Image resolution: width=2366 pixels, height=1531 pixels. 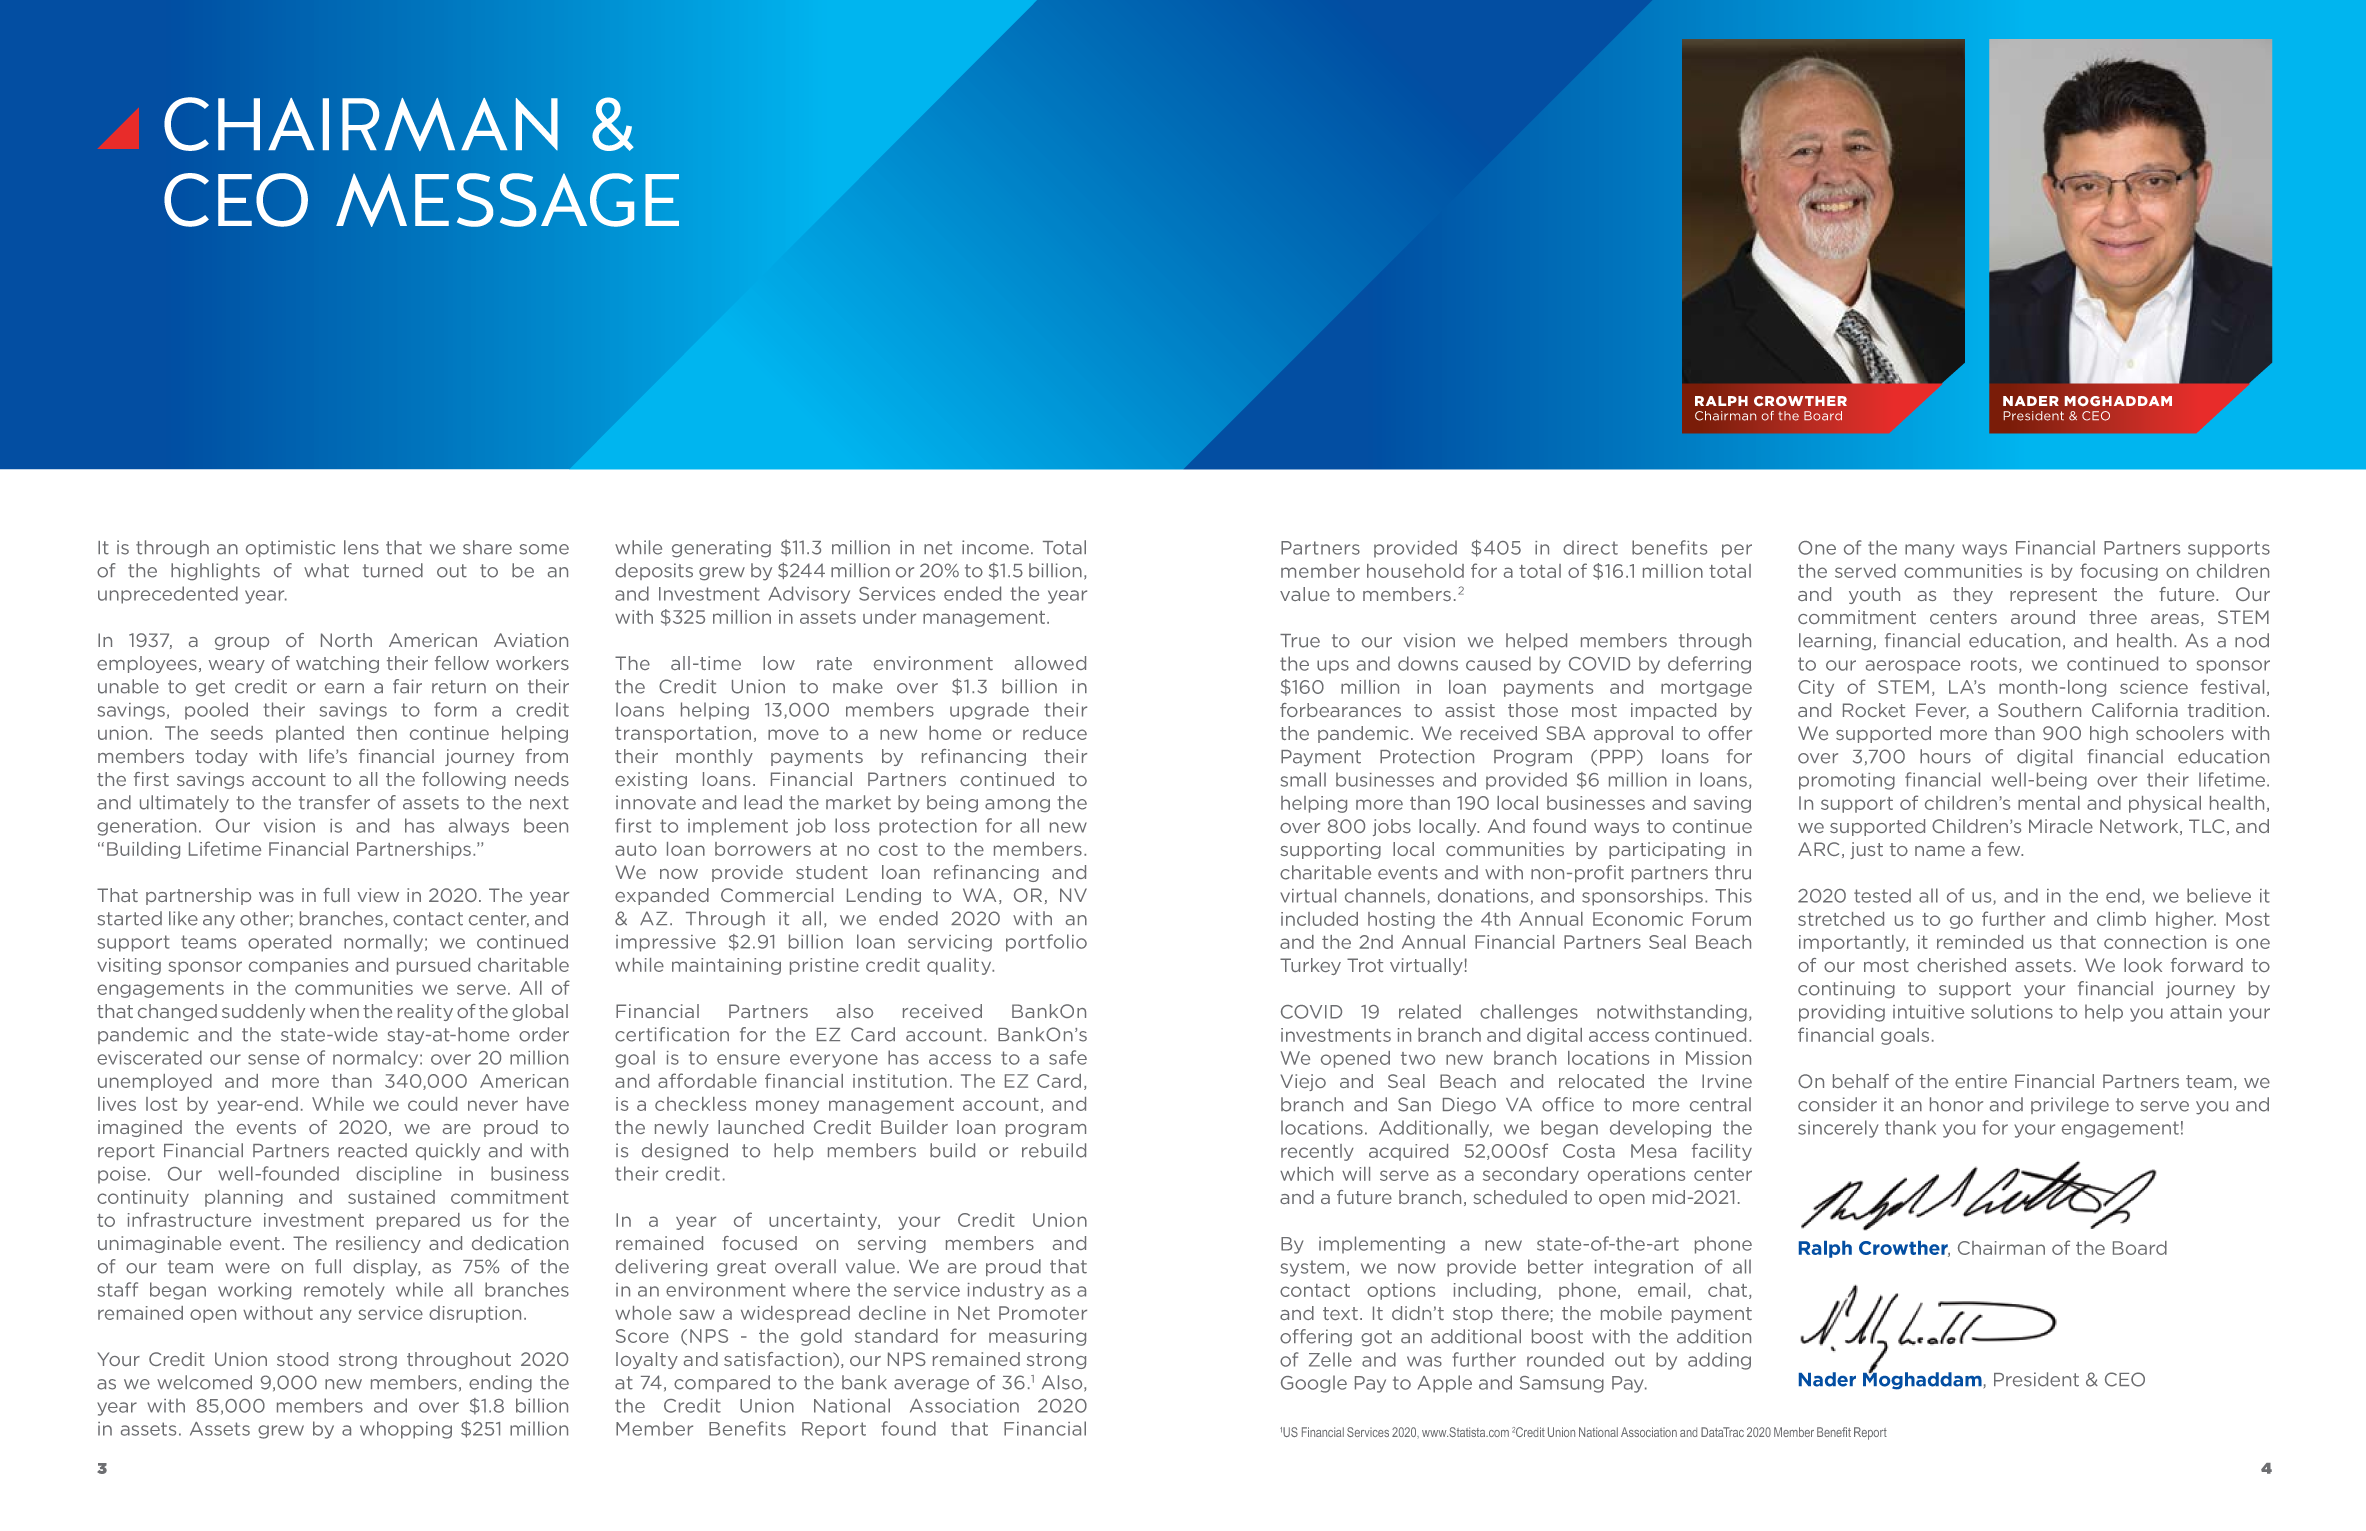 What do you see at coordinates (406, 1430) in the screenshot?
I see `whopping` at bounding box center [406, 1430].
